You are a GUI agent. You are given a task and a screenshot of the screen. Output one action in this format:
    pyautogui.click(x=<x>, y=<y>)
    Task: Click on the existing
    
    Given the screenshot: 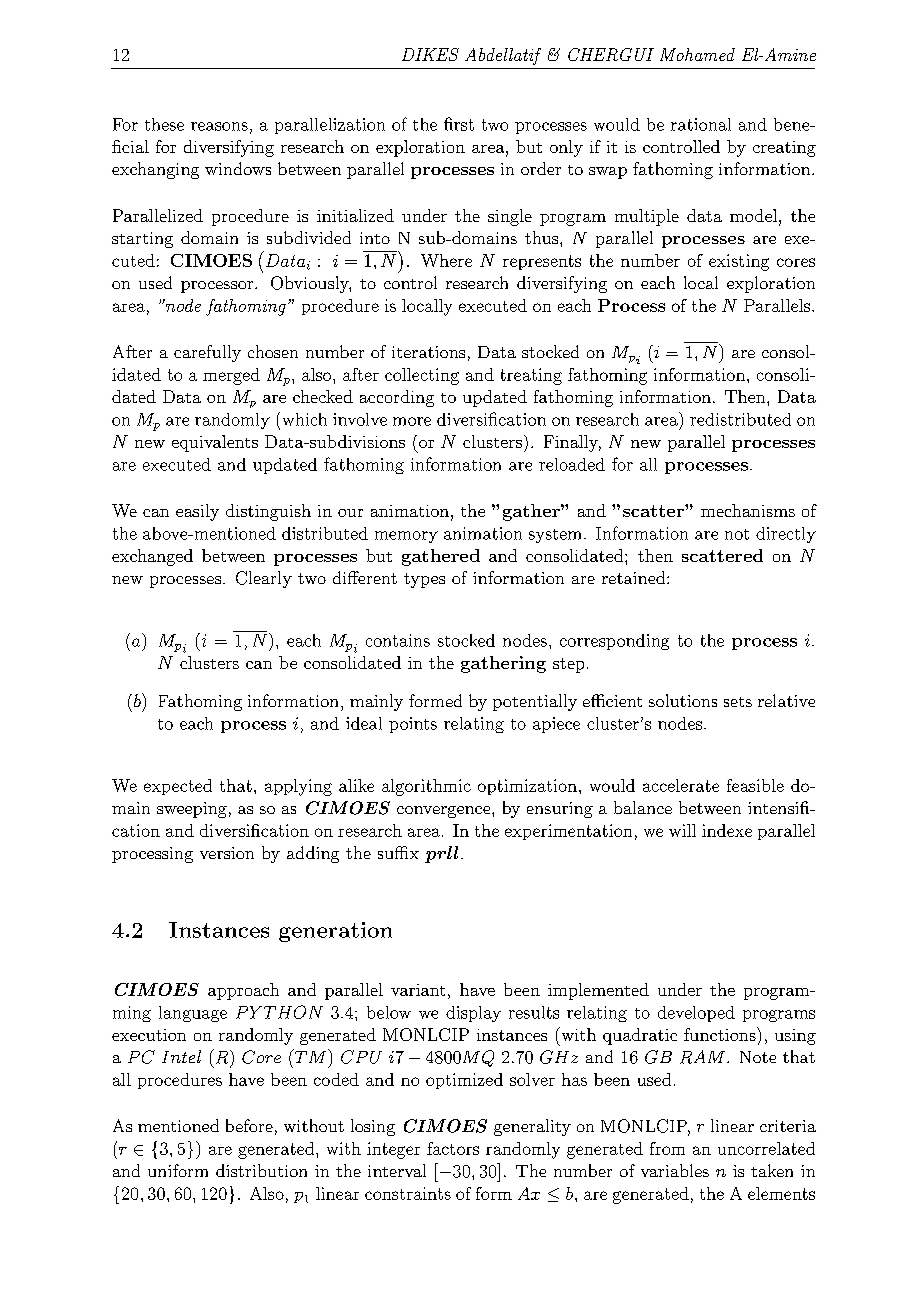 What is the action you would take?
    pyautogui.click(x=739, y=262)
